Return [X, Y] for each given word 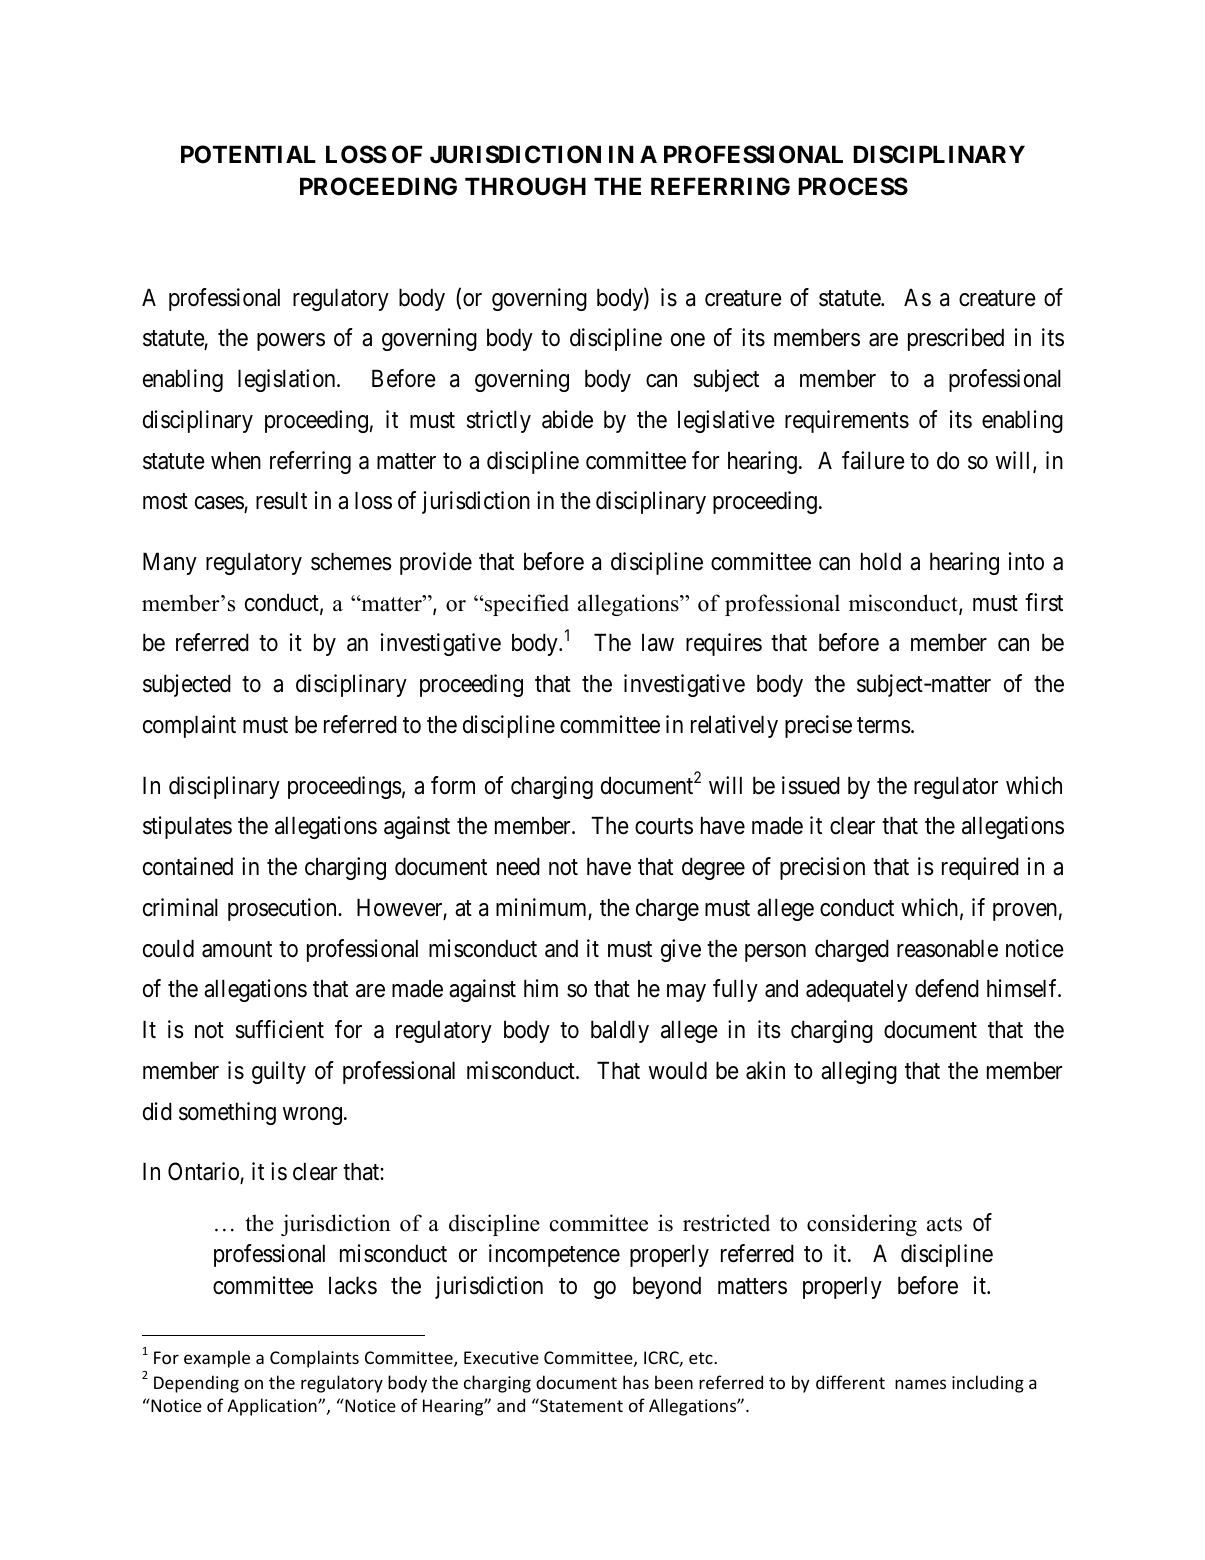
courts [664, 827]
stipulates [187, 827]
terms [884, 725]
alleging [859, 1072]
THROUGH [525, 186]
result [281, 500]
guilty [279, 1072]
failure [873, 460]
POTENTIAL [248, 154]
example [217, 1359]
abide [567, 419]
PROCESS [853, 186]
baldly [620, 1031]
